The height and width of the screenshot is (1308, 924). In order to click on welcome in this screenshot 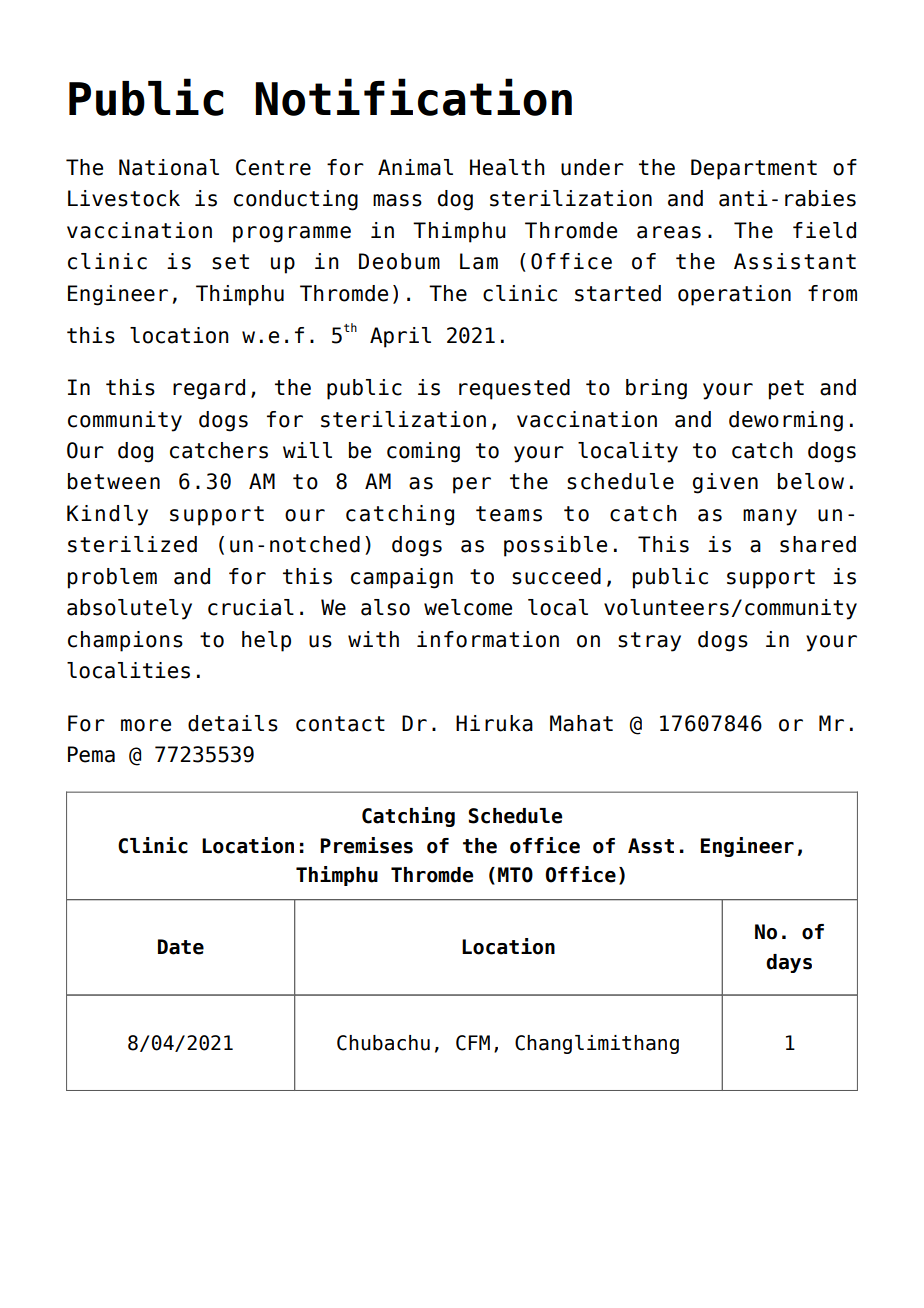, I will do `click(468, 607)`.
